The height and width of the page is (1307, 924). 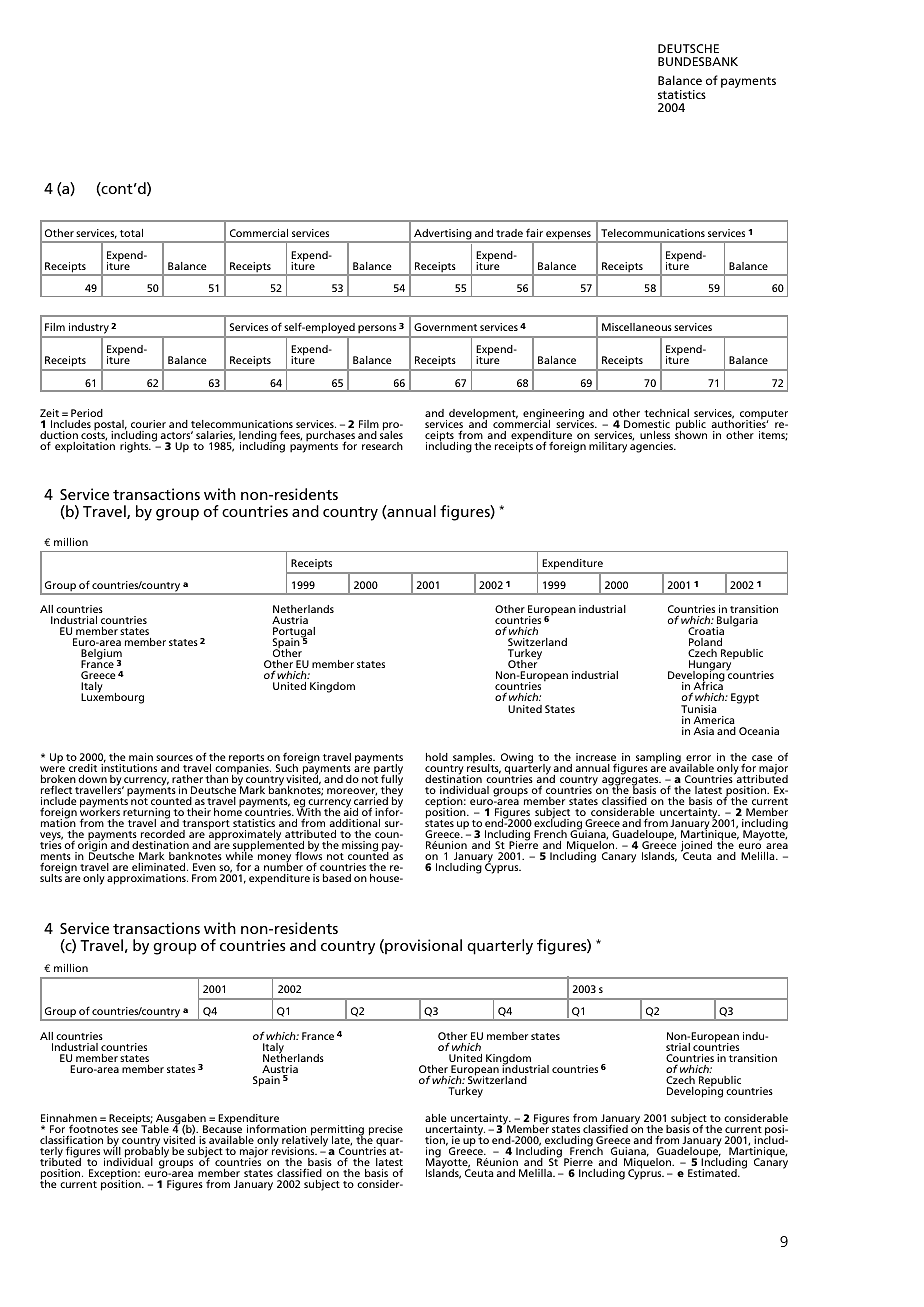 What do you see at coordinates (386, 1130) in the page?
I see `precise` at bounding box center [386, 1130].
